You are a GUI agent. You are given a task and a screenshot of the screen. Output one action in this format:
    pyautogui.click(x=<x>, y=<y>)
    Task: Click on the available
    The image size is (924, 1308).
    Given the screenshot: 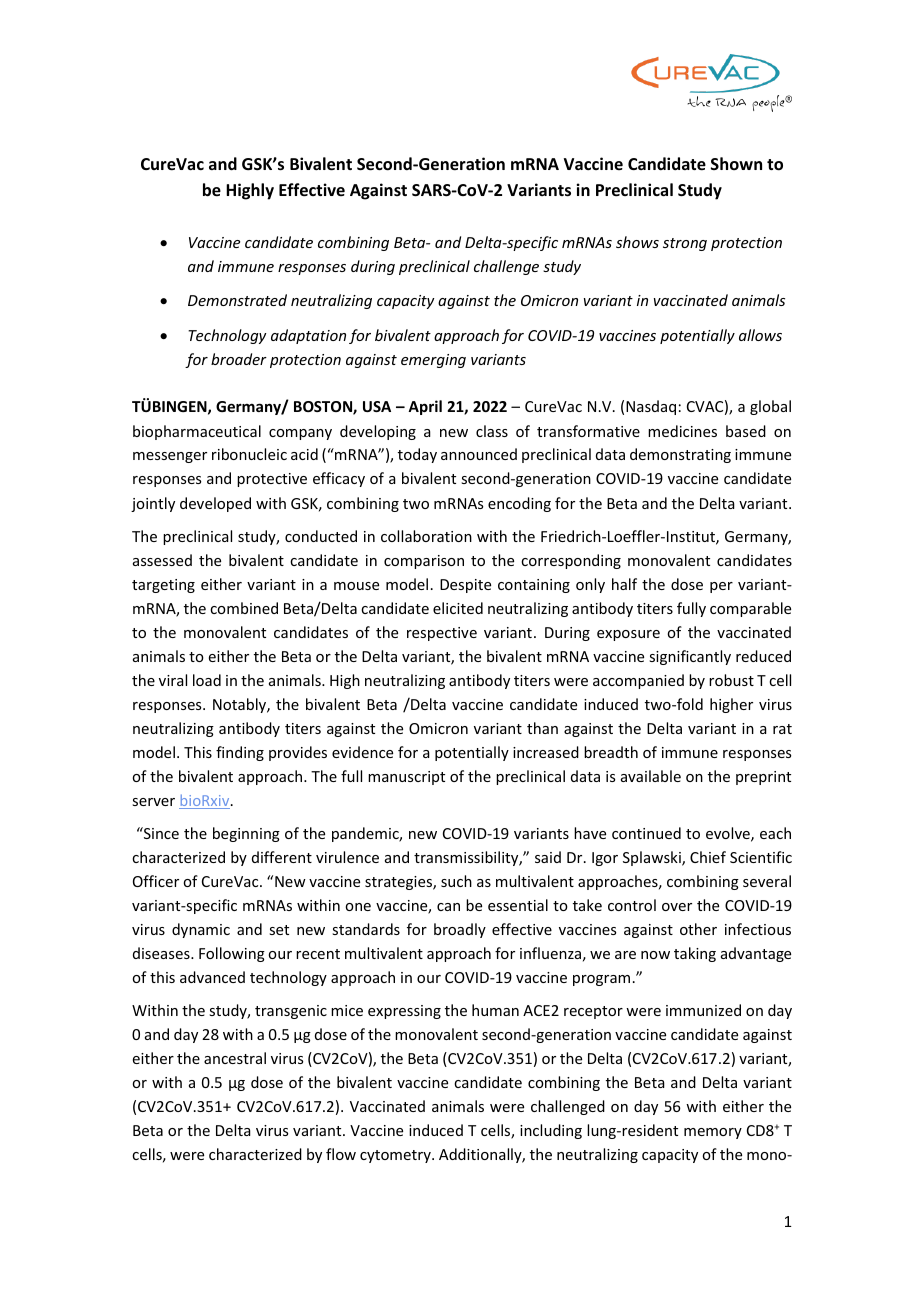 What is the action you would take?
    pyautogui.click(x=651, y=776)
